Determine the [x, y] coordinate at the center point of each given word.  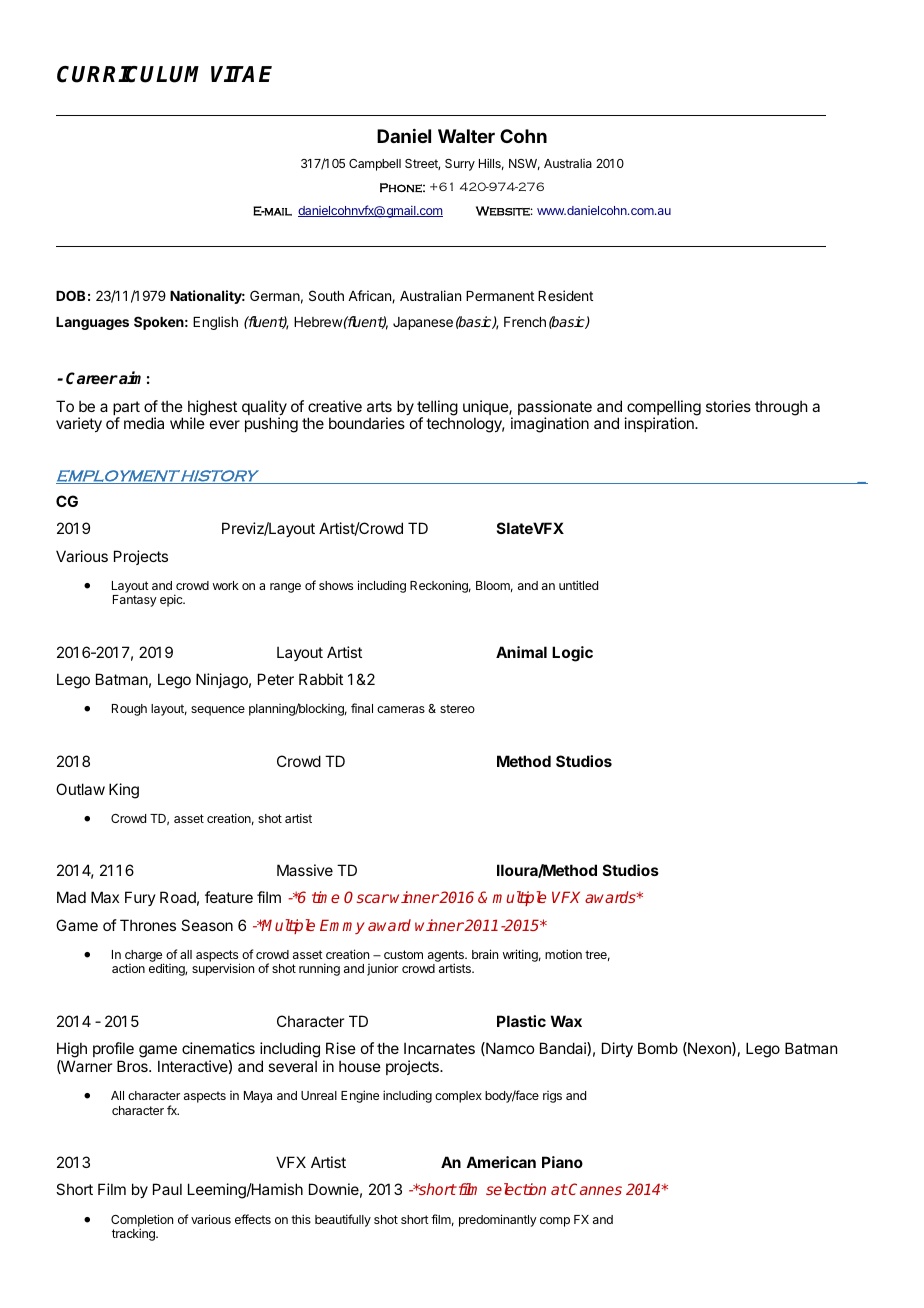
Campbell [375, 165]
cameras [401, 709]
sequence [218, 711]
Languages [92, 323]
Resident [565, 295]
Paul [167, 1189]
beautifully [343, 1220]
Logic [572, 654]
